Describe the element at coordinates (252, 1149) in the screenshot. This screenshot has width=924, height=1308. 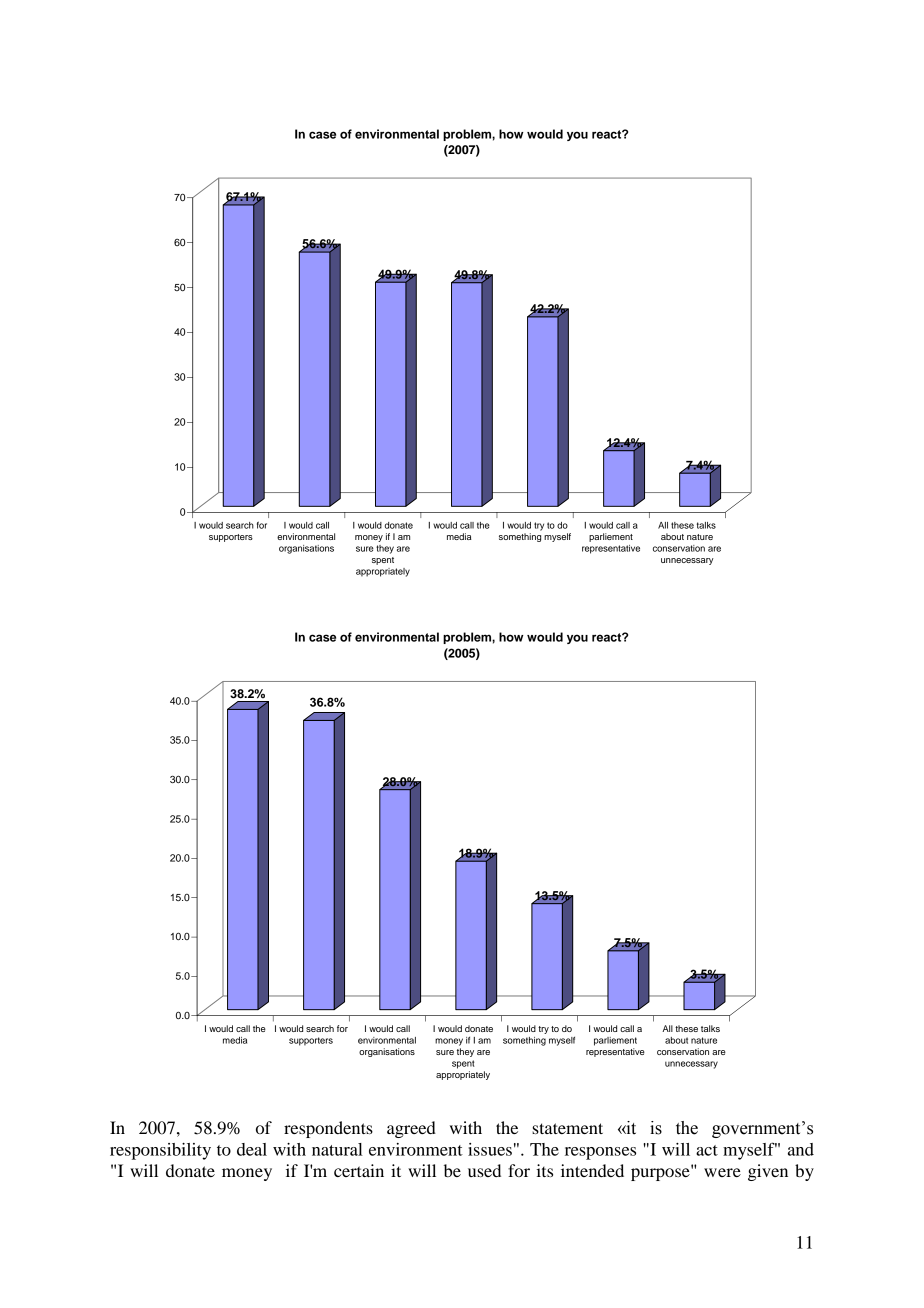
I see `deal` at that location.
